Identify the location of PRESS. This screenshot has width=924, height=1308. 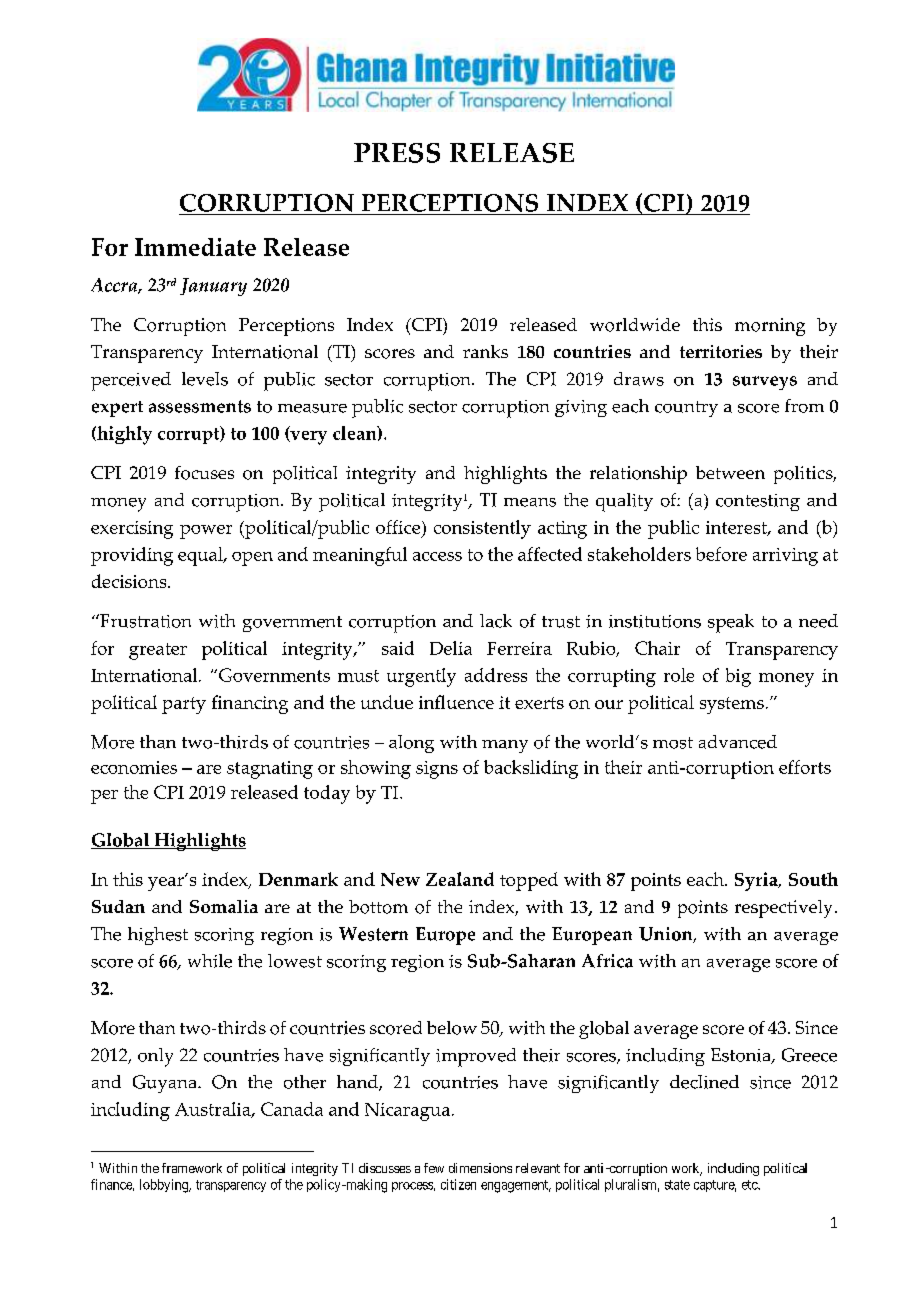
(397, 153).
